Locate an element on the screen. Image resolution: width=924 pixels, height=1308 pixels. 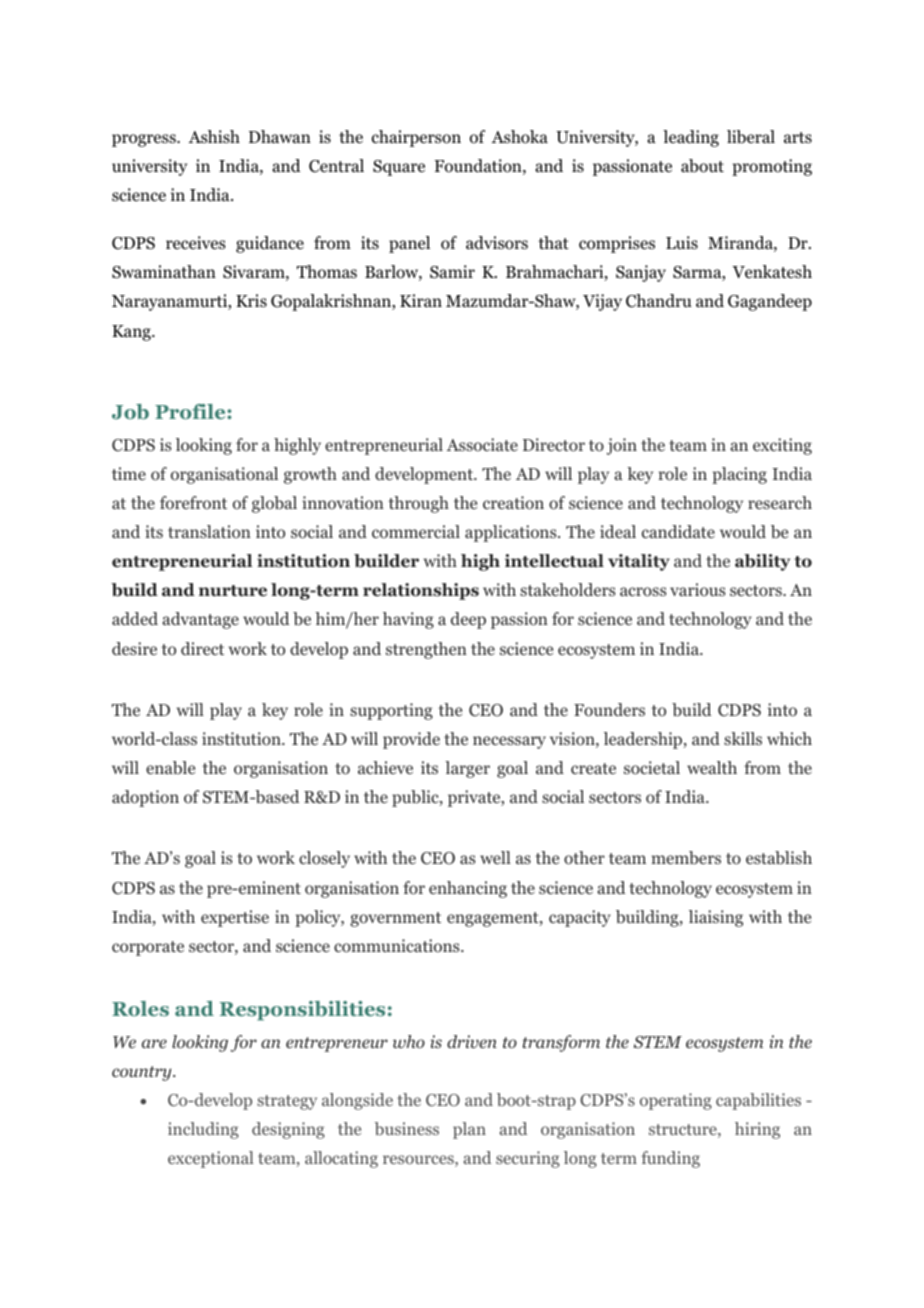
chairperson is located at coordinates (416, 138).
